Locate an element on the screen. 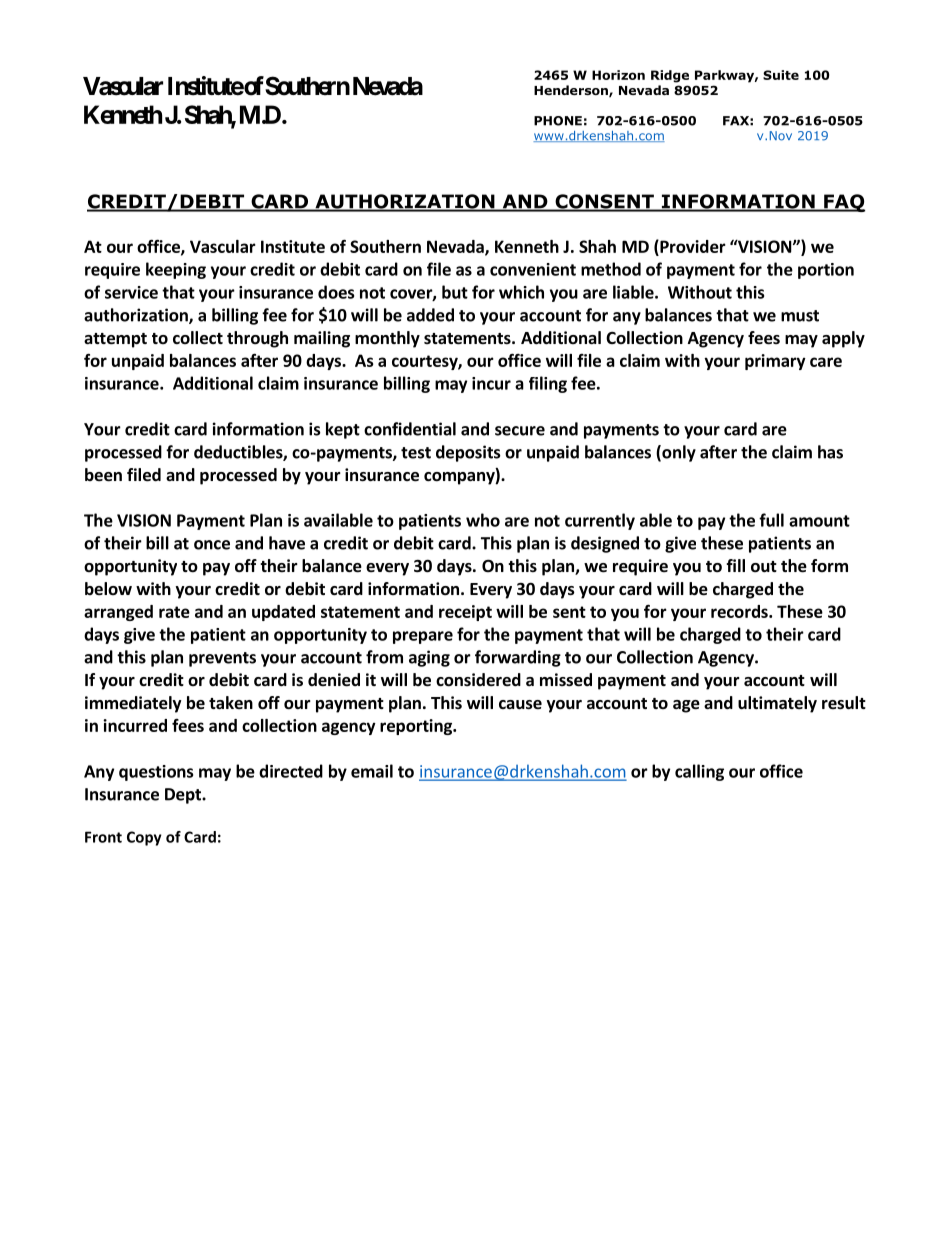 Image resolution: width=952 pixels, height=1233 pixels. rate is located at coordinates (174, 612).
